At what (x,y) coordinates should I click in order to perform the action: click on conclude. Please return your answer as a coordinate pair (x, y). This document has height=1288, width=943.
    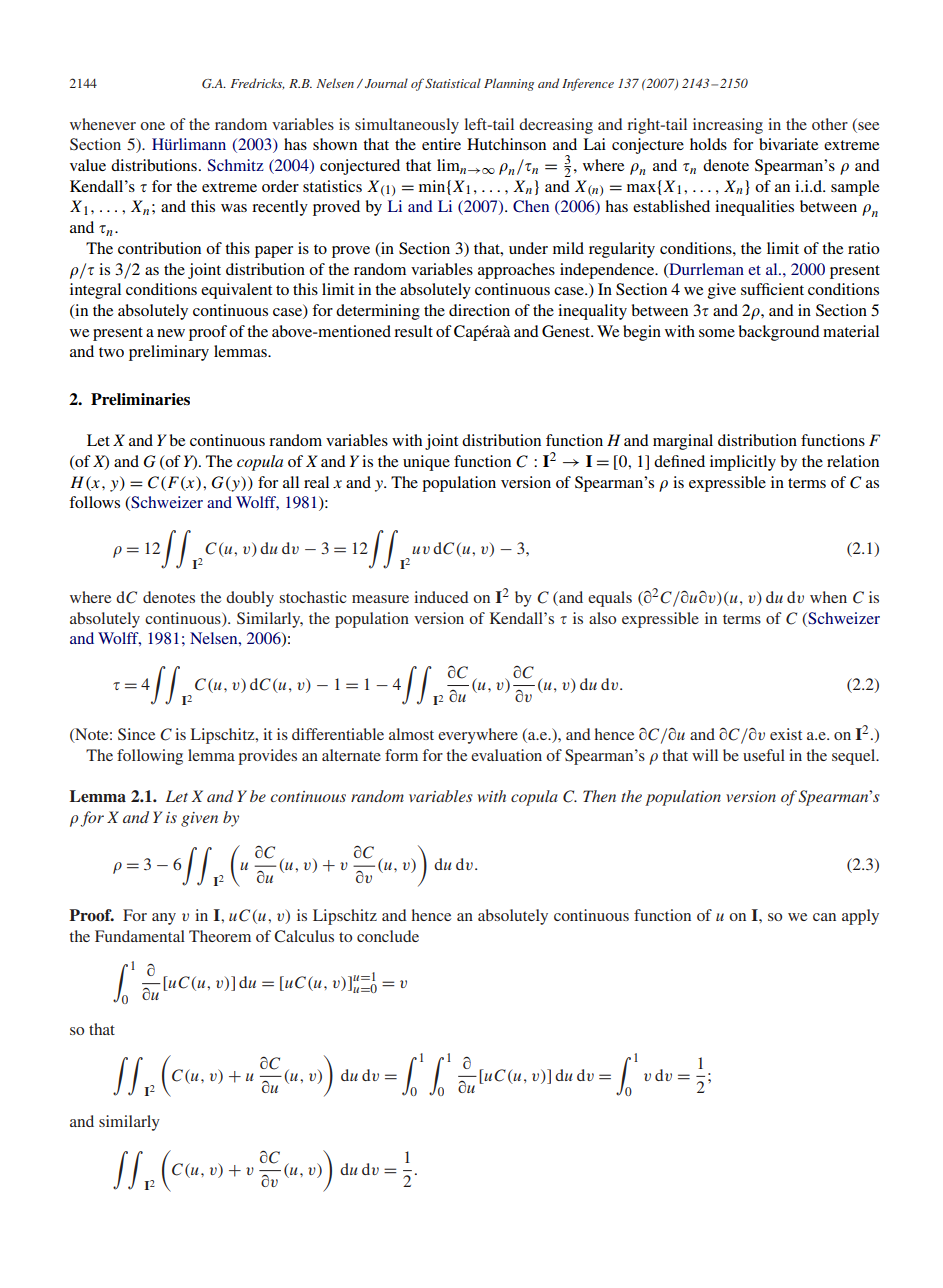
    Looking at the image, I should click on (388, 936).
